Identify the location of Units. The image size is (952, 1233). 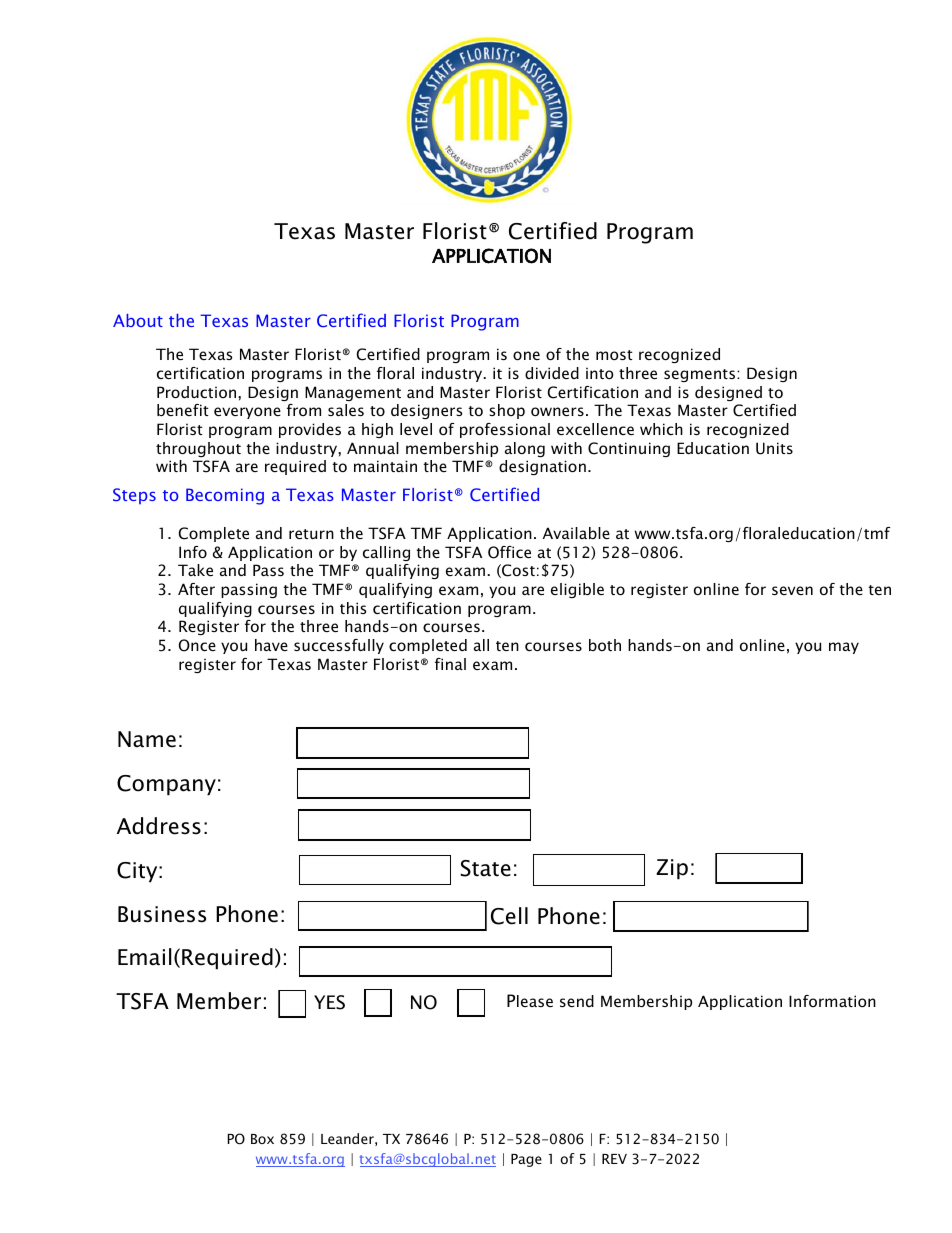
(774, 448).
